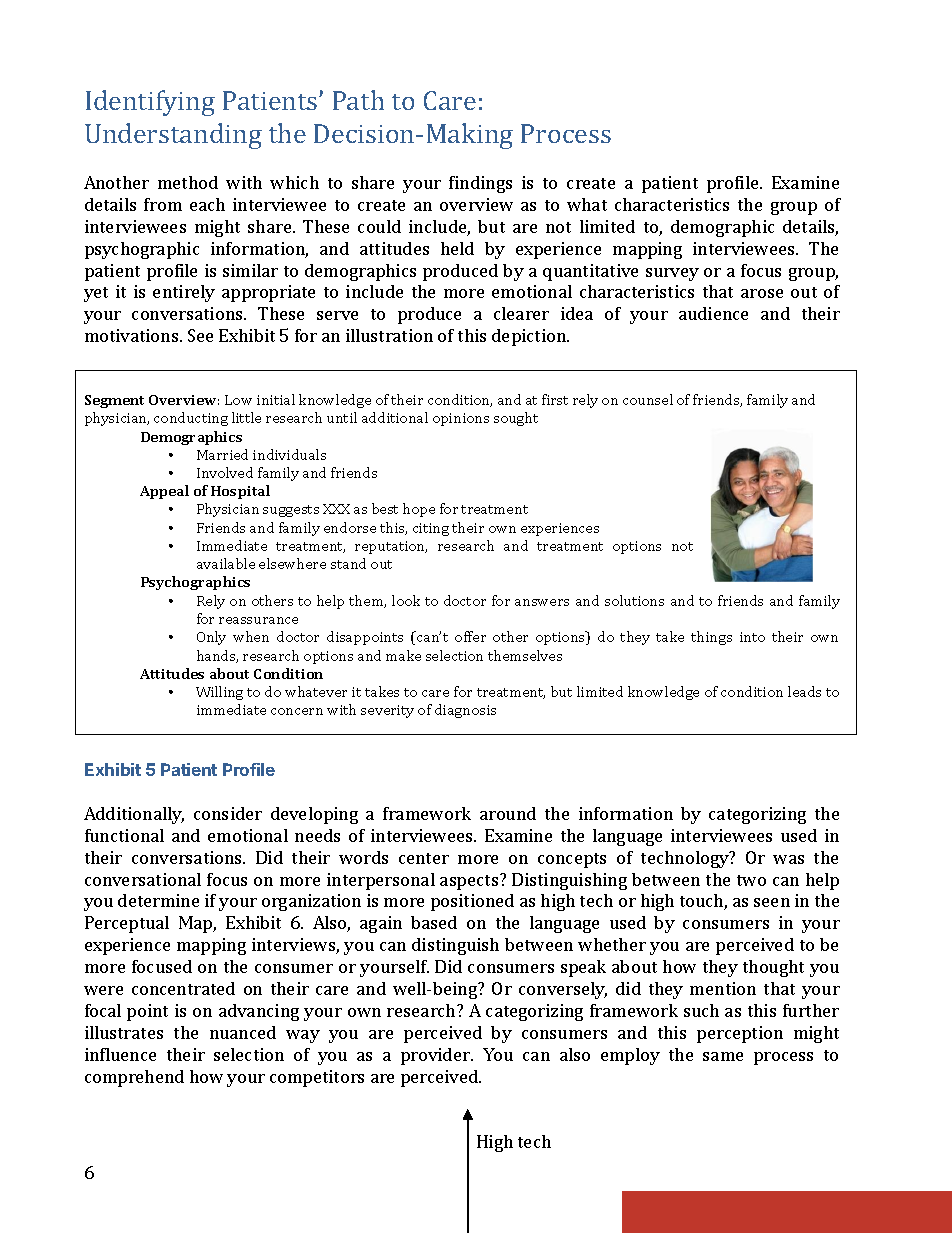  Describe the element at coordinates (461, 419) in the document. I see `opinions` at that location.
